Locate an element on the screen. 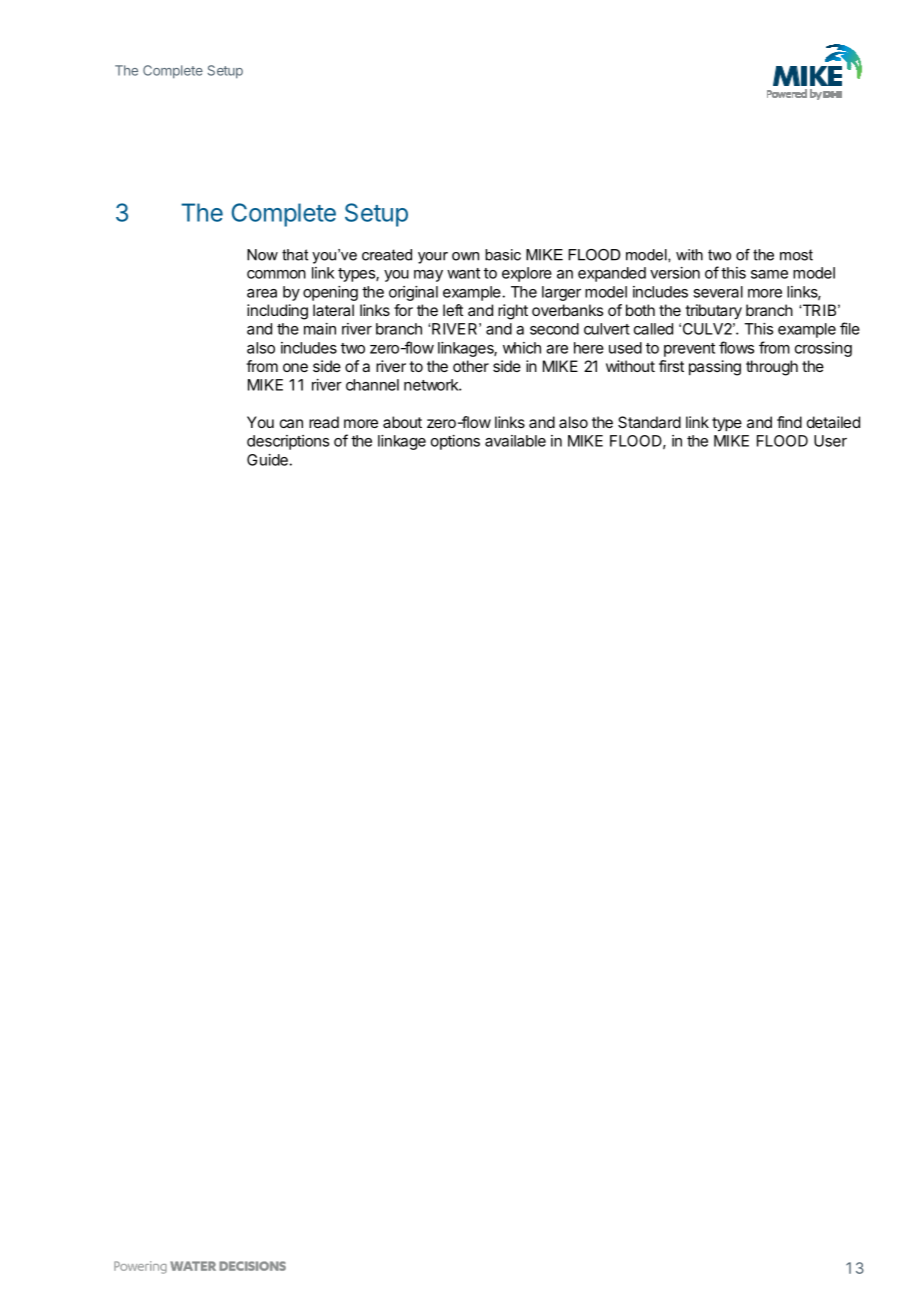 The image size is (924, 1308). that is located at coordinates (295, 255).
